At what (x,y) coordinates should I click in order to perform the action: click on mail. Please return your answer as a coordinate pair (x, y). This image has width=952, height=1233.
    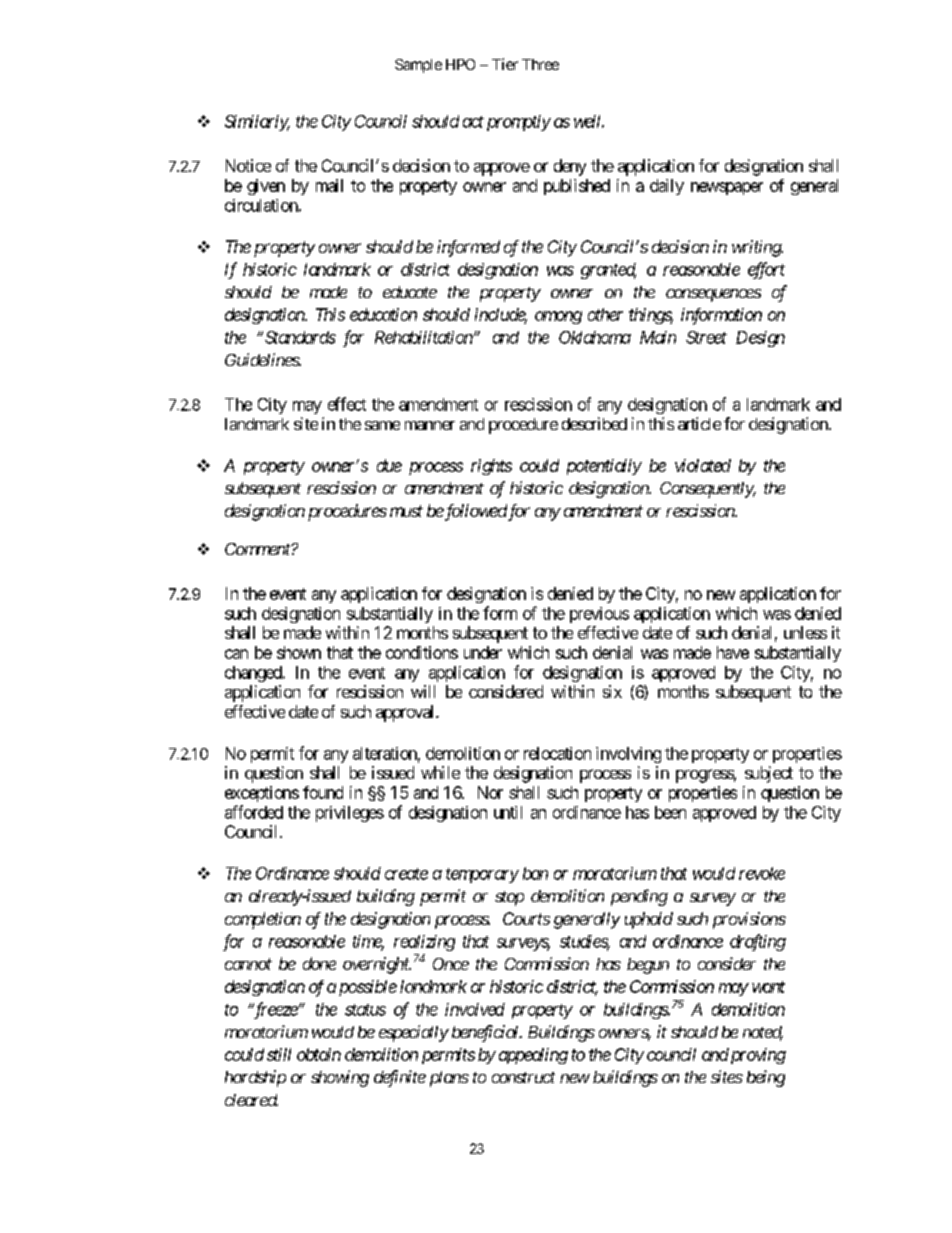
    Looking at the image, I should click on (329, 185).
